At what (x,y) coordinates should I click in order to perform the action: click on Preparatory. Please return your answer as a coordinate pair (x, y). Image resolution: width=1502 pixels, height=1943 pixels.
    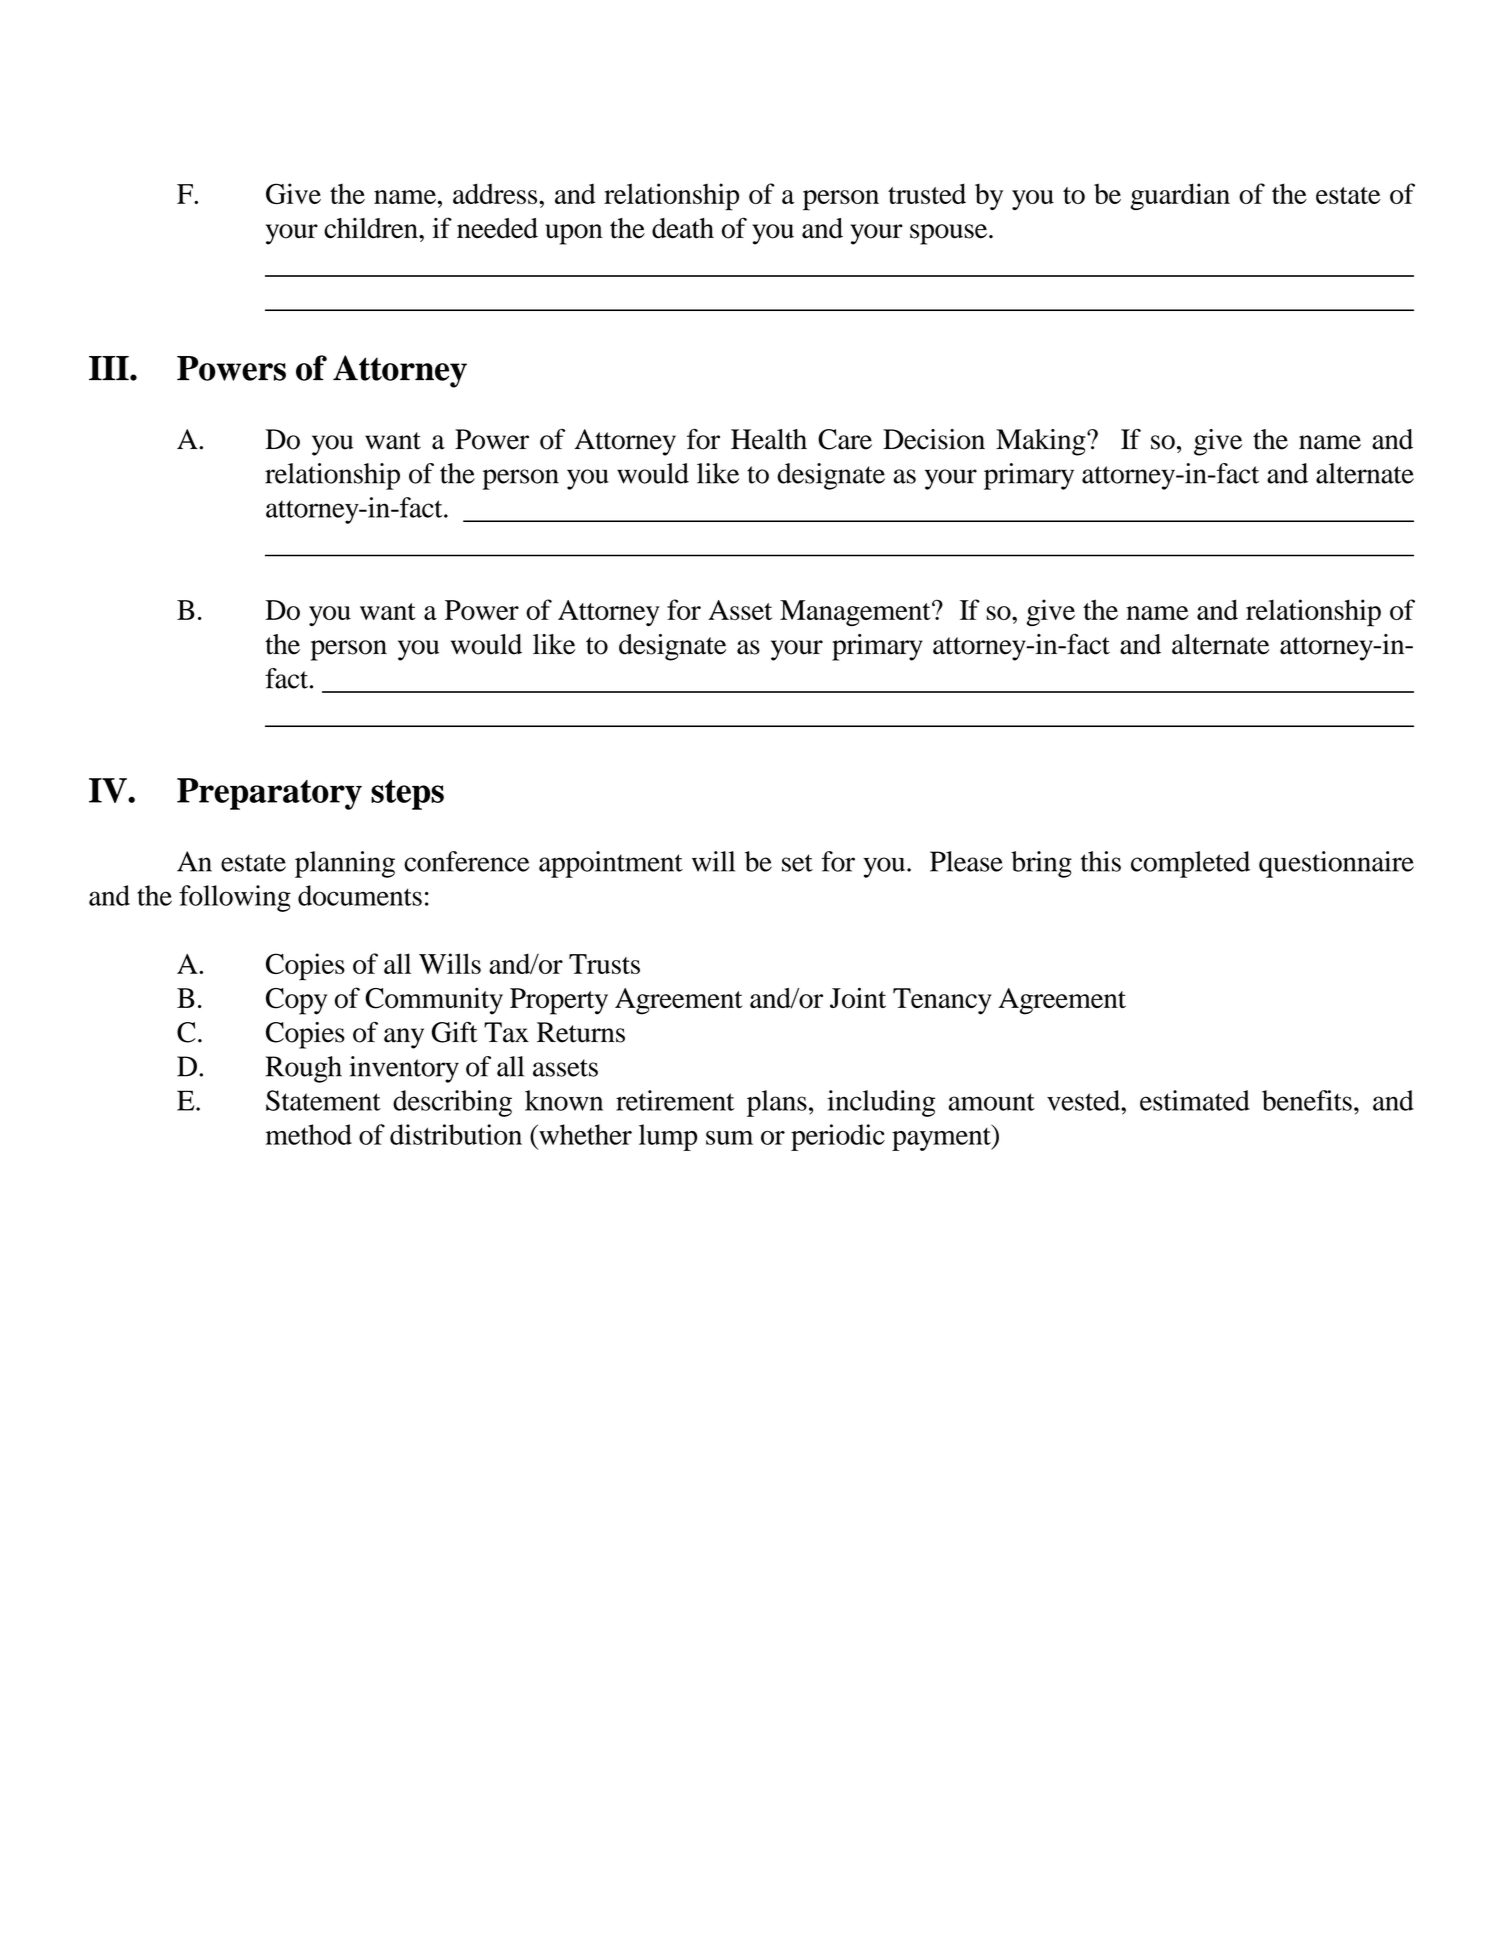
    Looking at the image, I should click on (269, 794).
